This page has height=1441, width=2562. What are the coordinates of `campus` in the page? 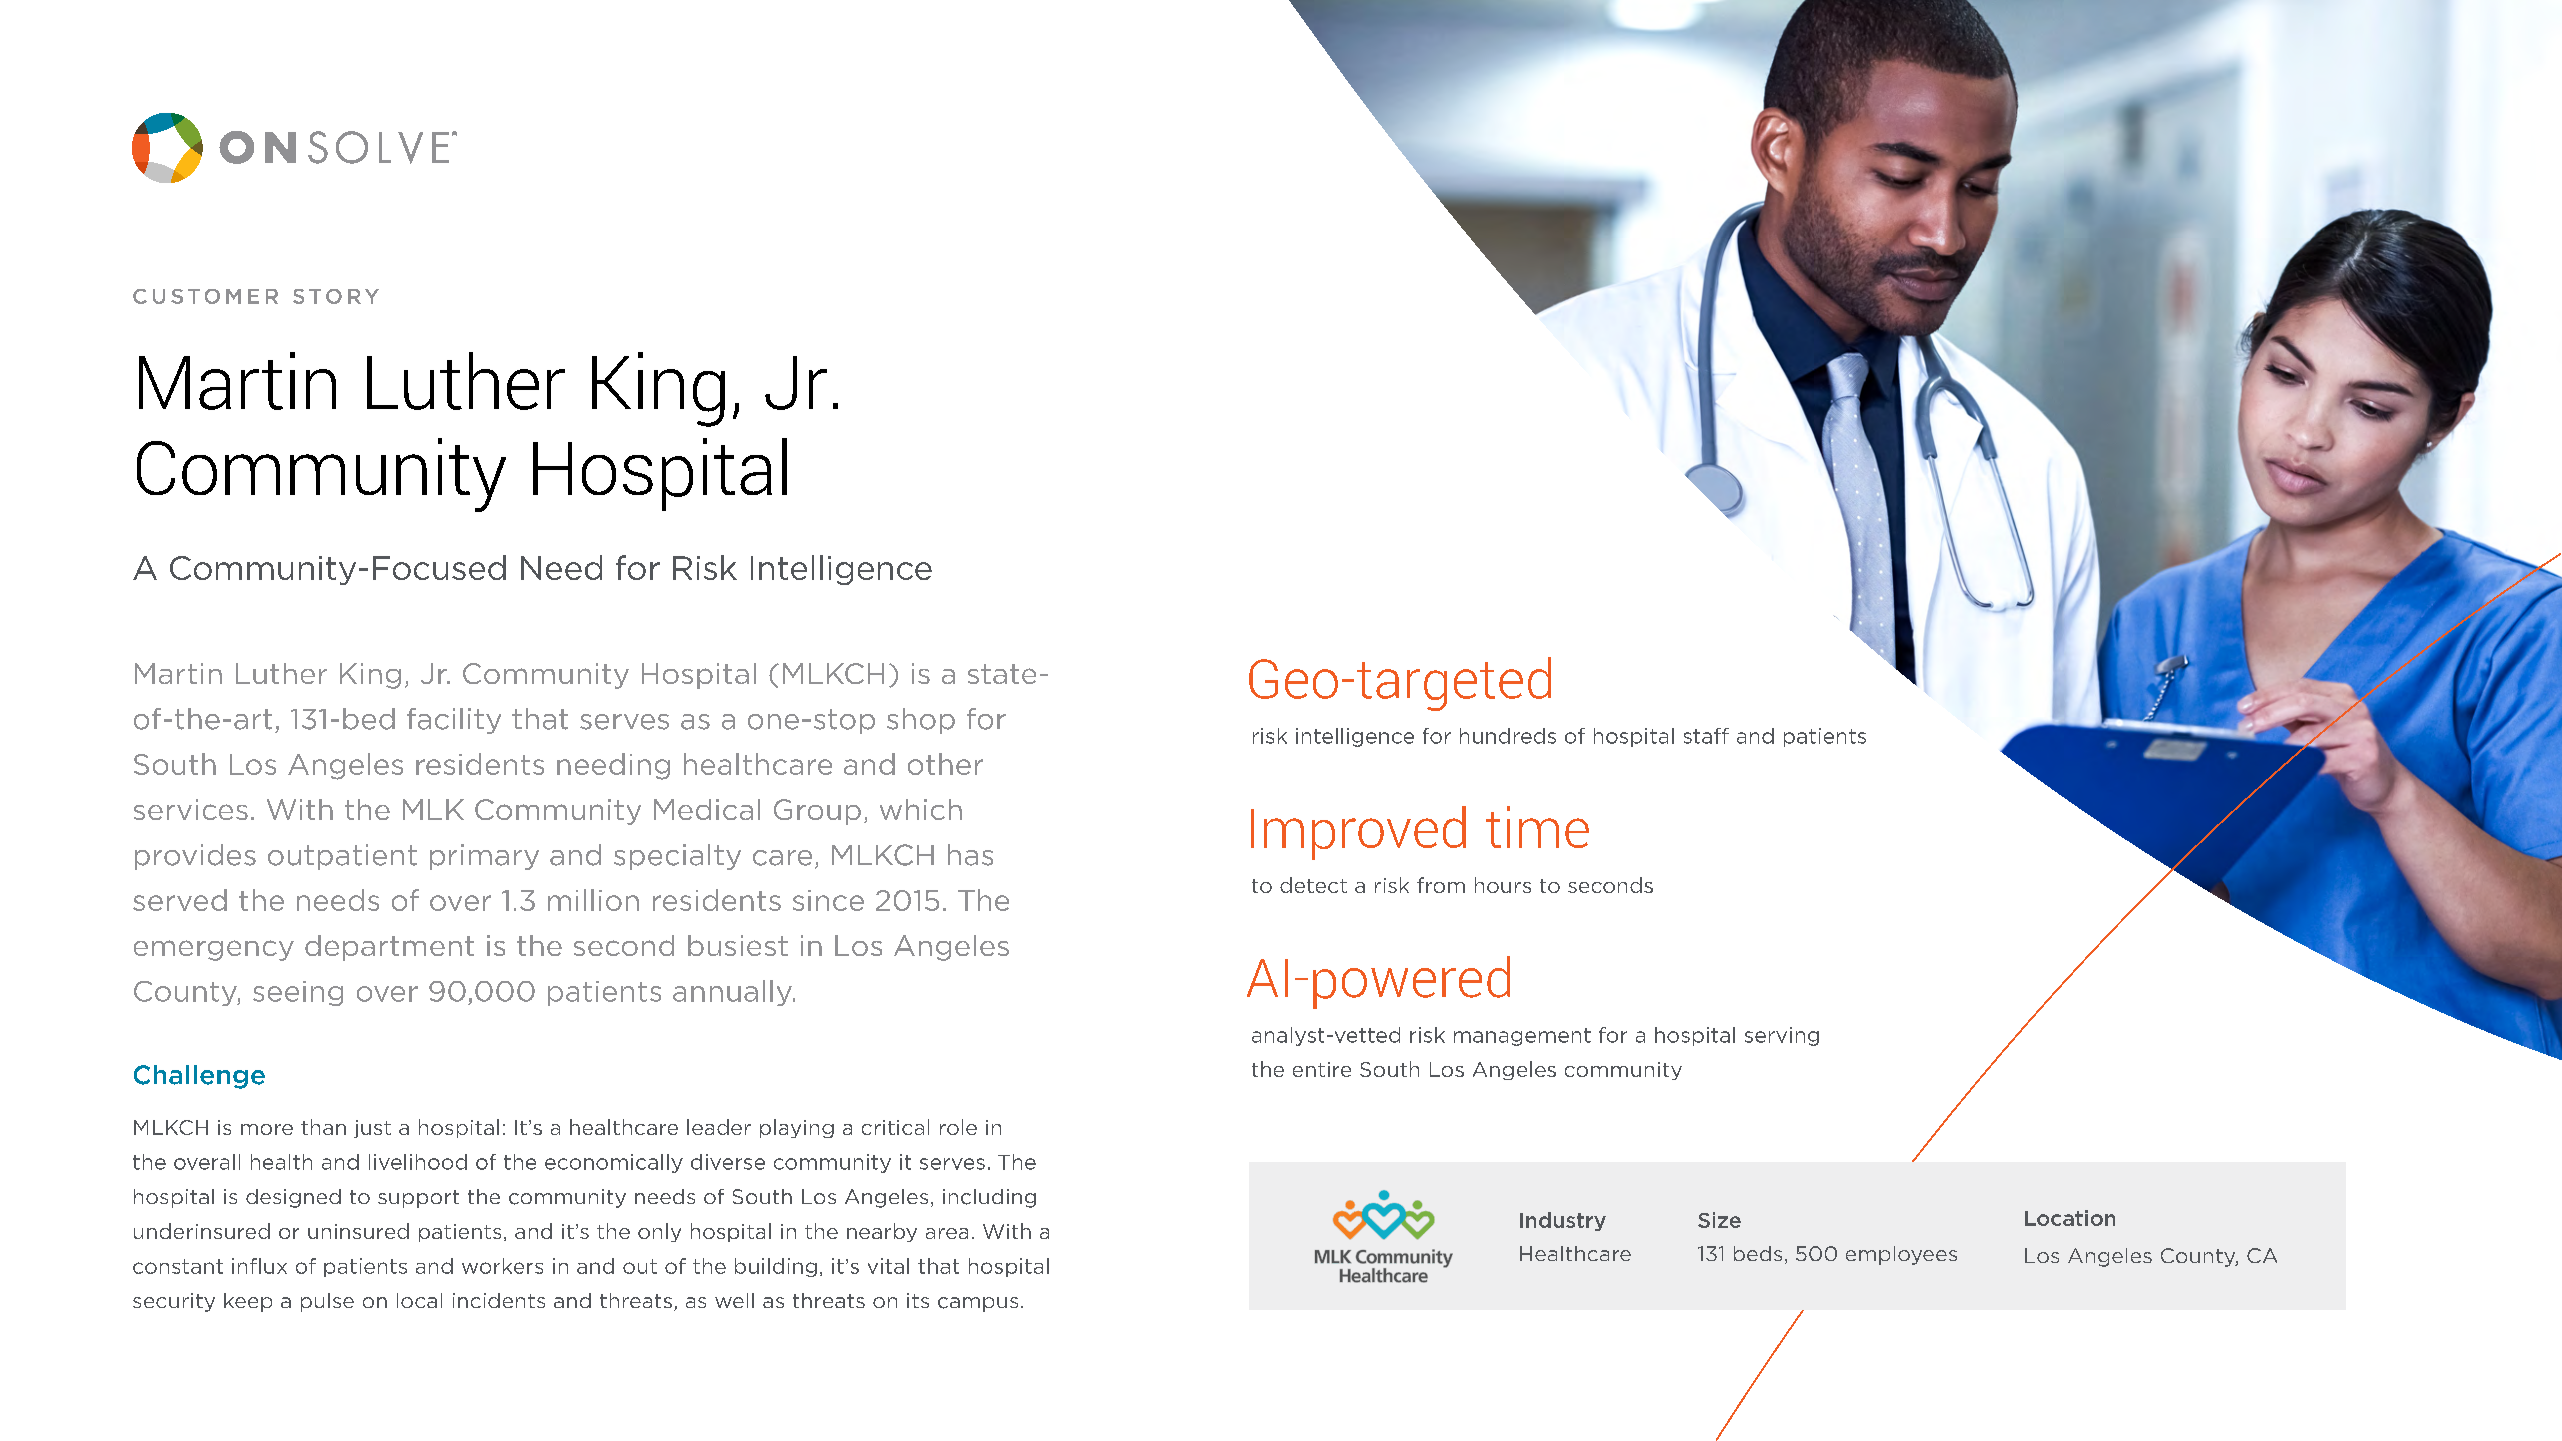 It's located at (978, 1304).
